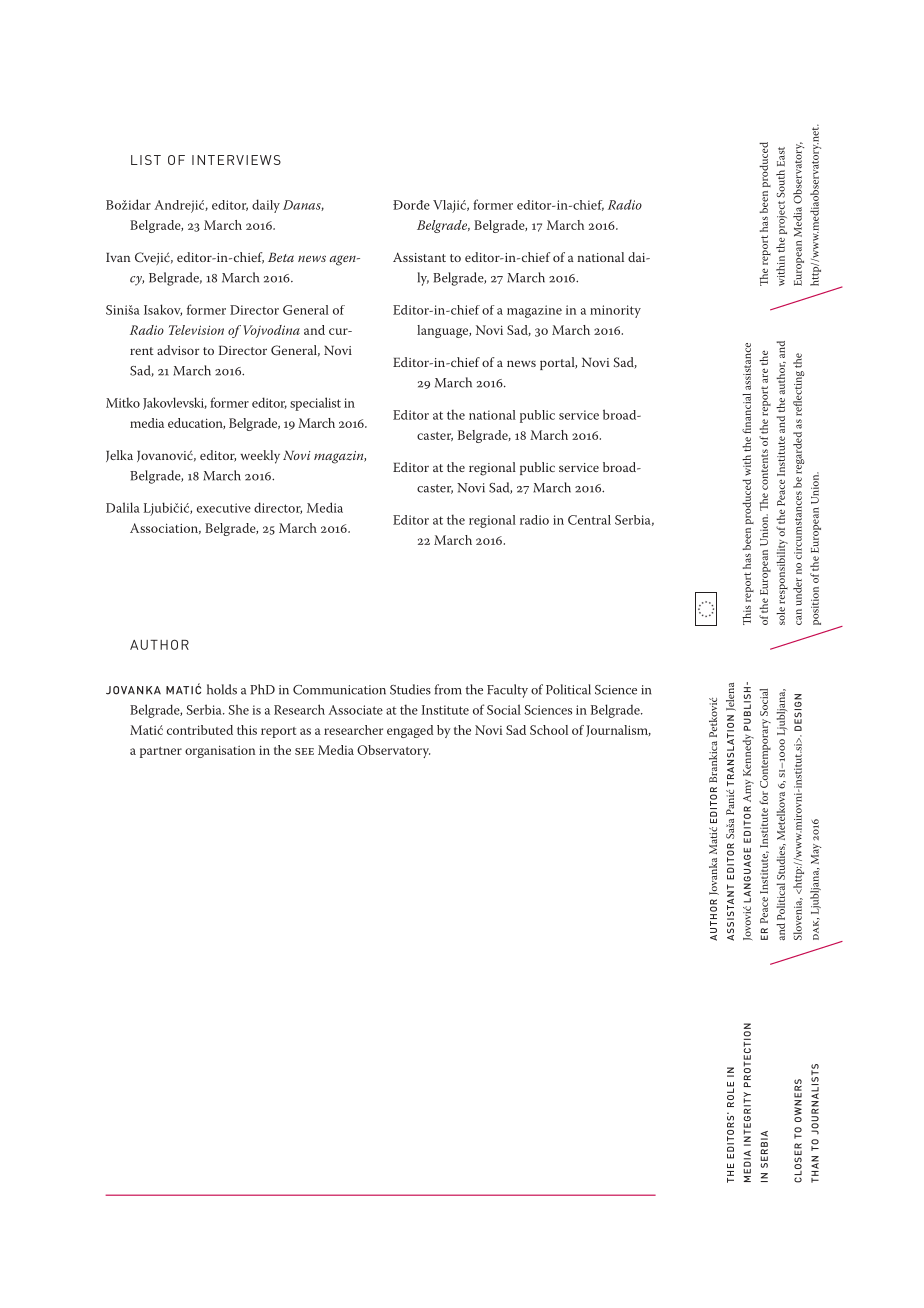  Describe the element at coordinates (200, 730) in the document. I see `contributed` at that location.
